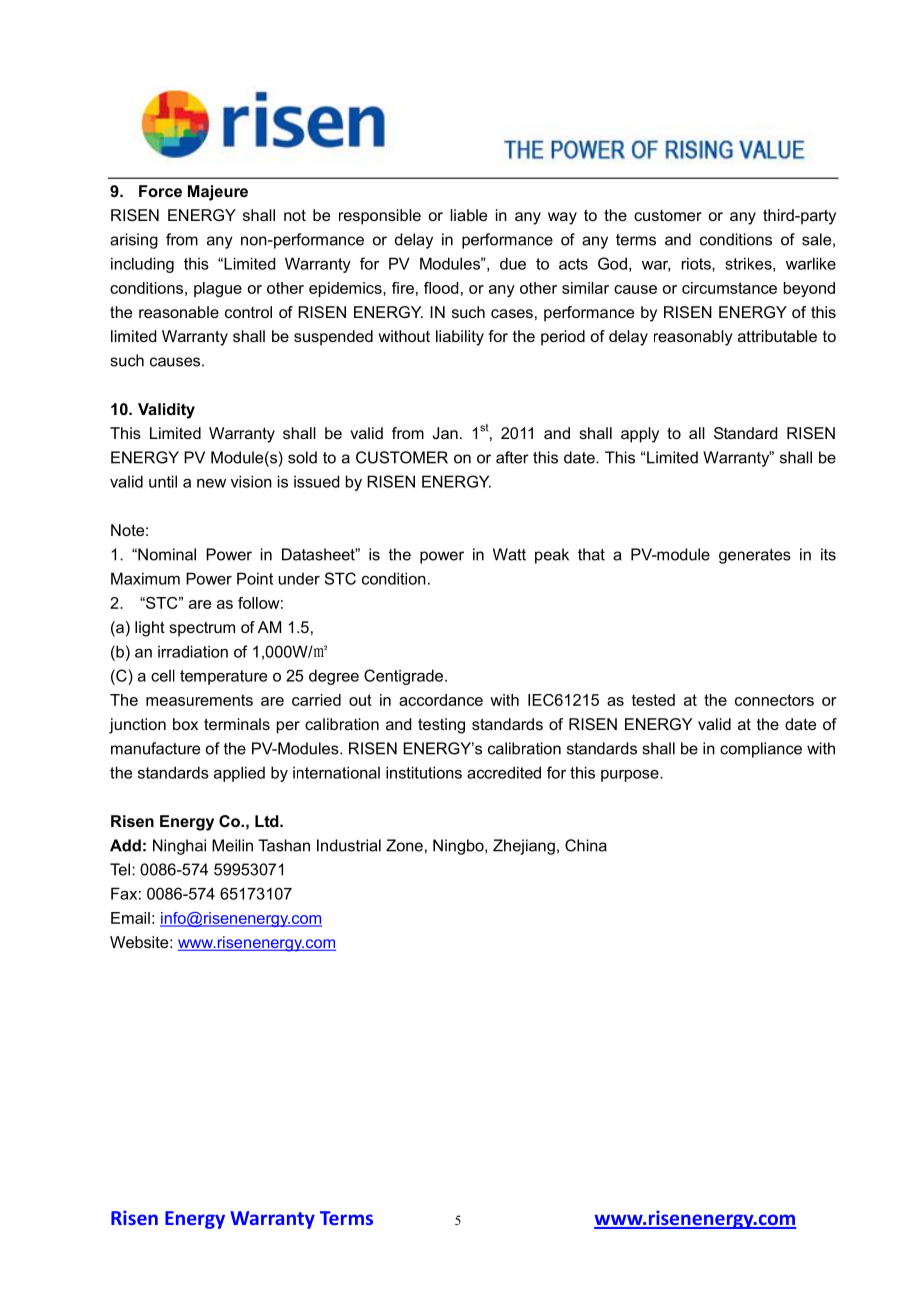  I want to click on Zhejiang, so click(524, 847).
